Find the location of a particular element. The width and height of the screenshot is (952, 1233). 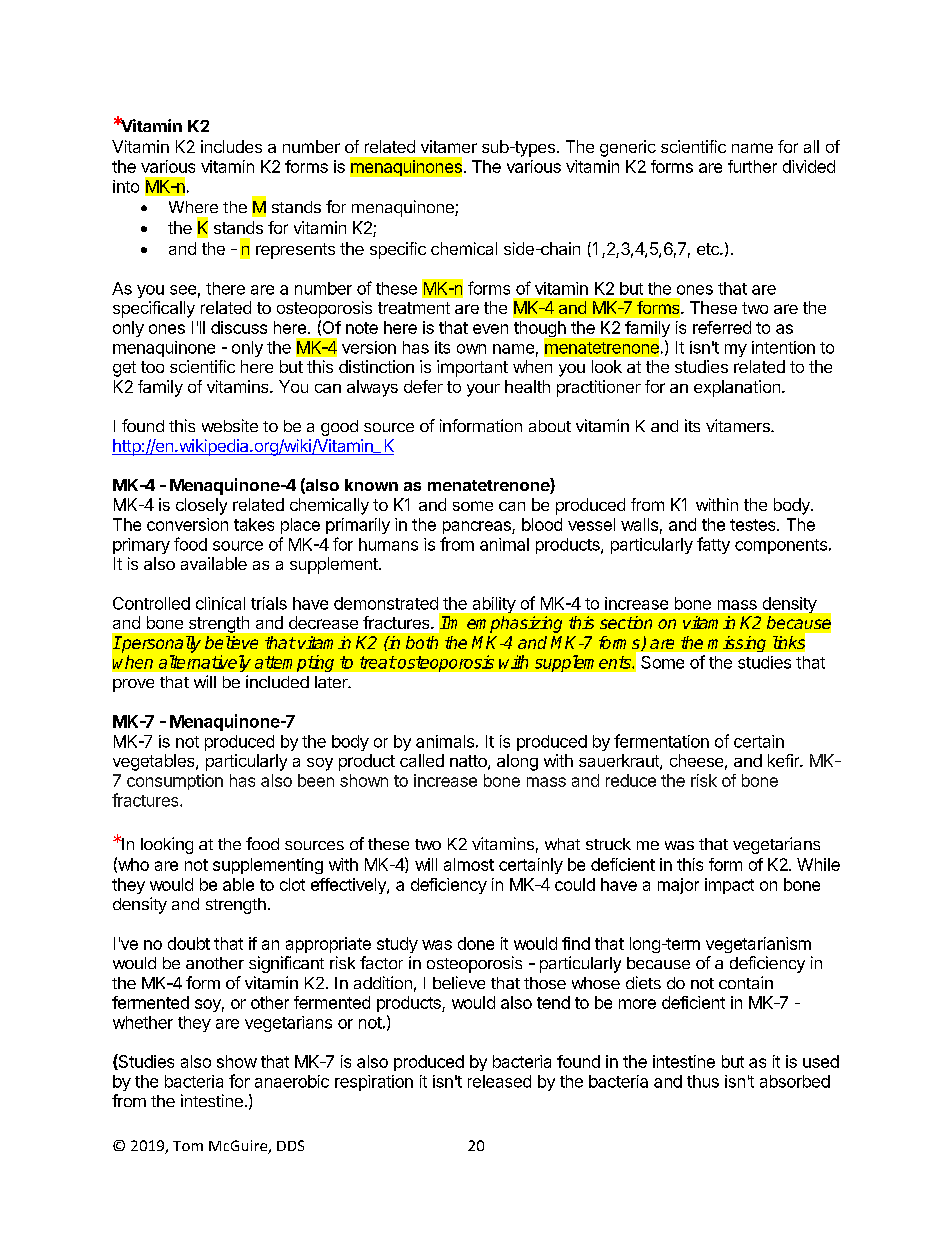

both is located at coordinates (422, 642).
